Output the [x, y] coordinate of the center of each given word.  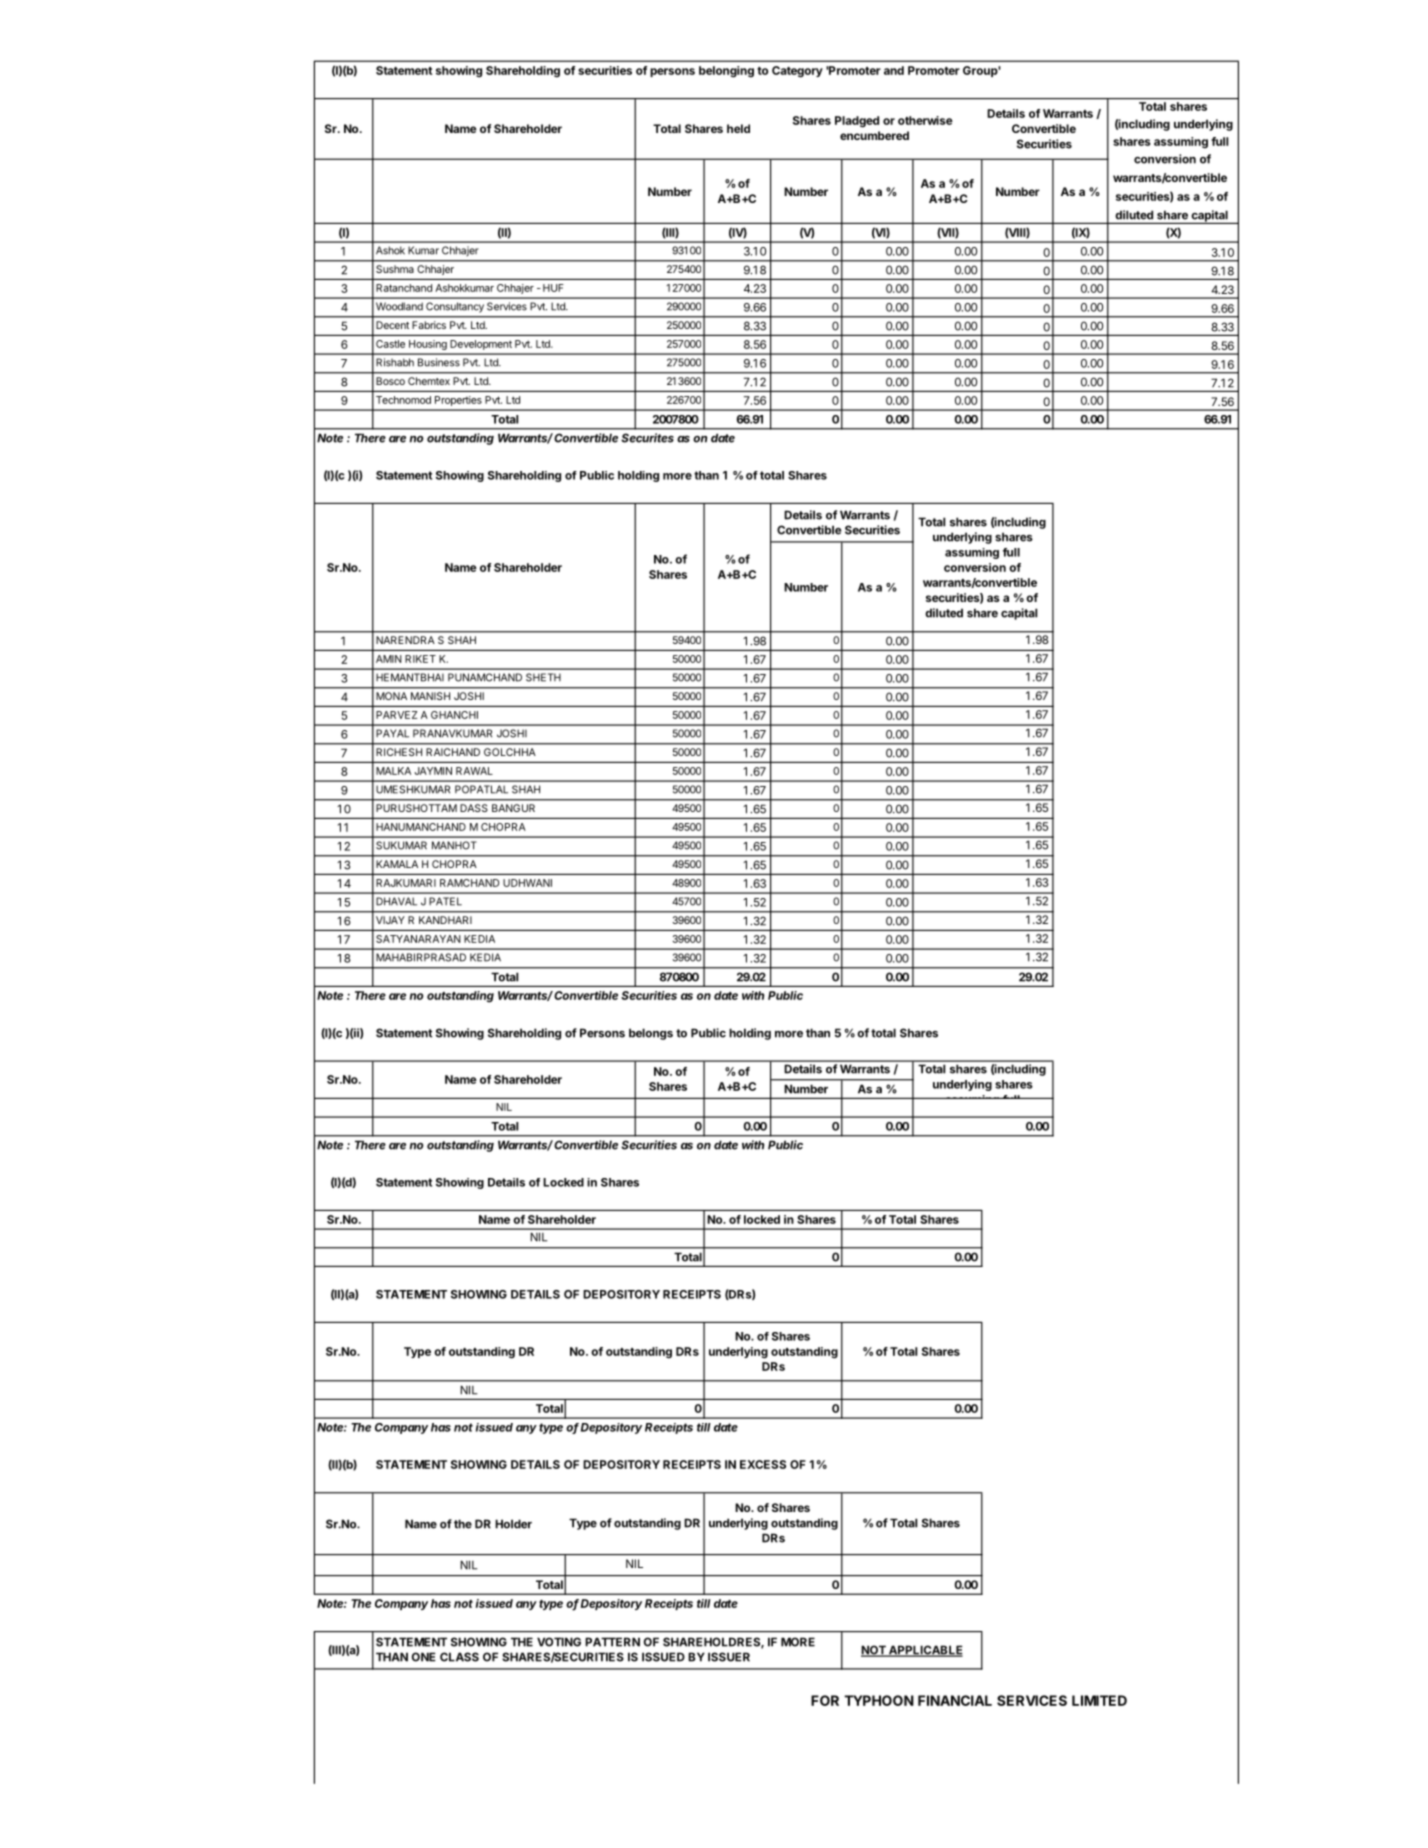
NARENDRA [405, 640]
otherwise [925, 120]
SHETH [543, 677]
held [738, 128]
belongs [651, 1034]
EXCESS [763, 1464]
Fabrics [429, 325]
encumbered [874, 135]
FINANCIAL [955, 1700]
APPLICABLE [925, 1651]
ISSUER [729, 1657]
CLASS [459, 1657]
